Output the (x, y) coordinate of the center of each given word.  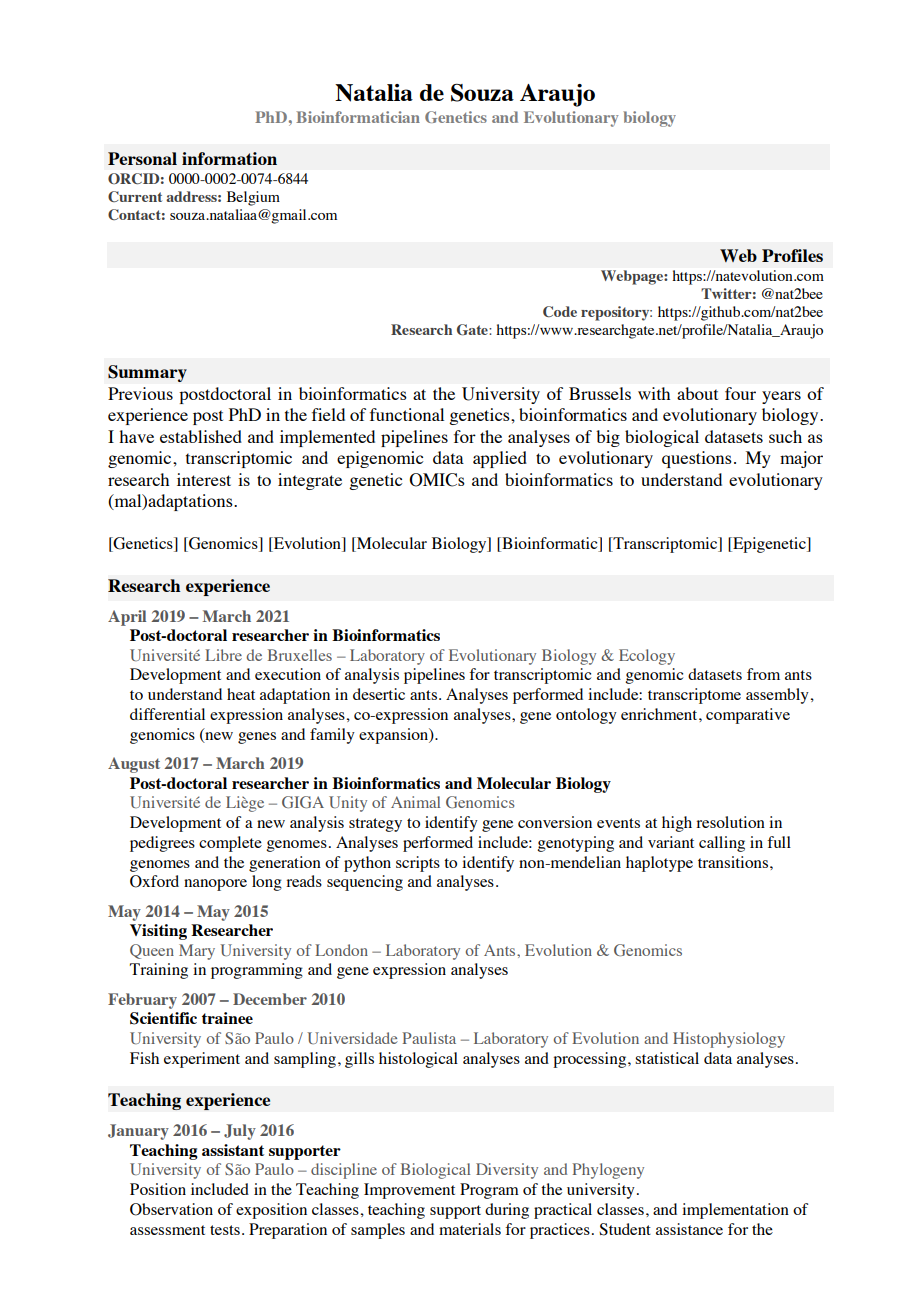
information (229, 158)
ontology (586, 716)
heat (241, 694)
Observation (171, 1209)
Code (560, 311)
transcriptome (694, 696)
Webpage (633, 277)
